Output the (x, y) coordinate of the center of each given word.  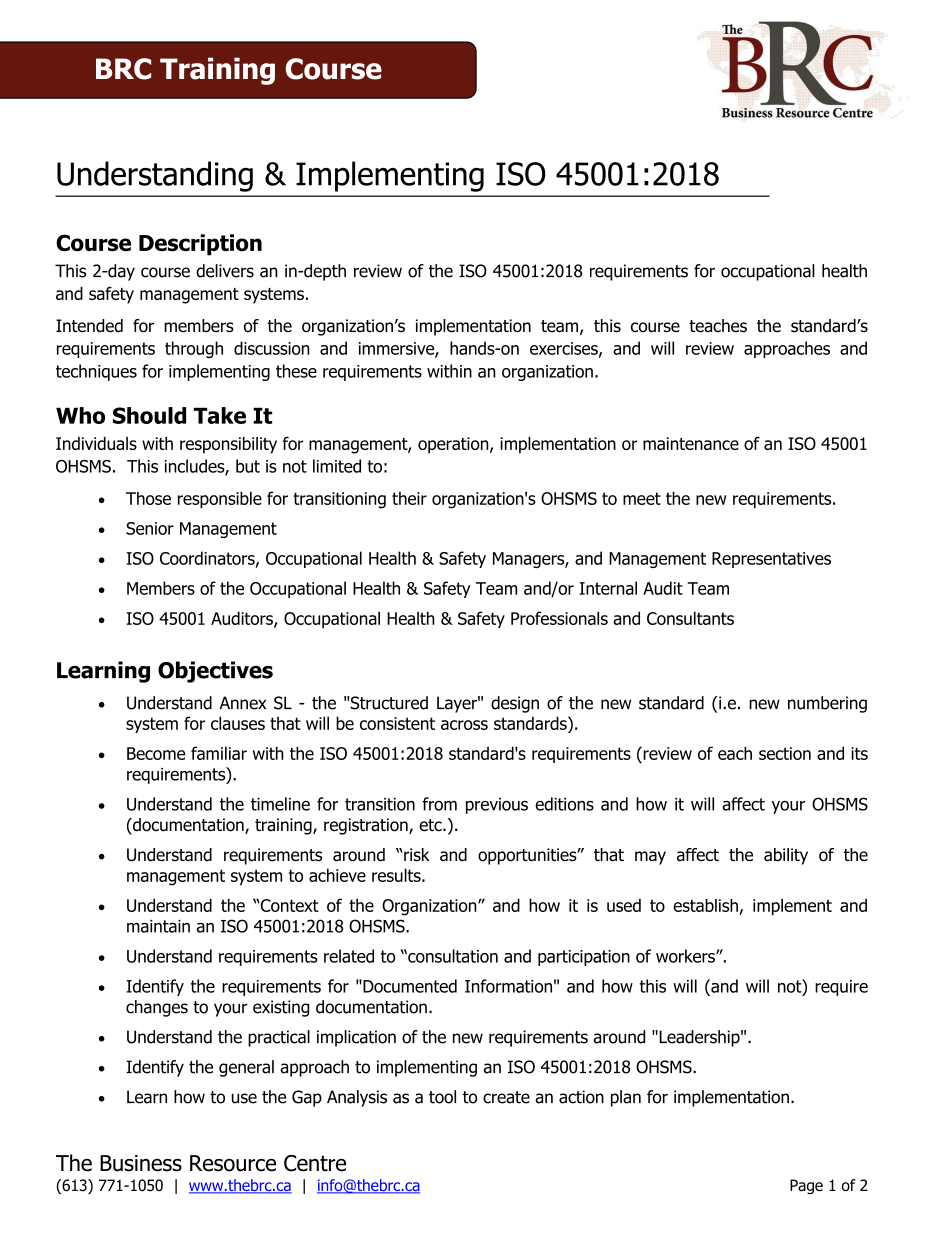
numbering (827, 704)
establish (705, 905)
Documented (409, 986)
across (464, 725)
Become (156, 753)
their (409, 498)
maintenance (691, 443)
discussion (272, 348)
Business (141, 1163)
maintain (158, 926)
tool (442, 1097)
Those (148, 498)
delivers (225, 271)
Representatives (771, 560)
